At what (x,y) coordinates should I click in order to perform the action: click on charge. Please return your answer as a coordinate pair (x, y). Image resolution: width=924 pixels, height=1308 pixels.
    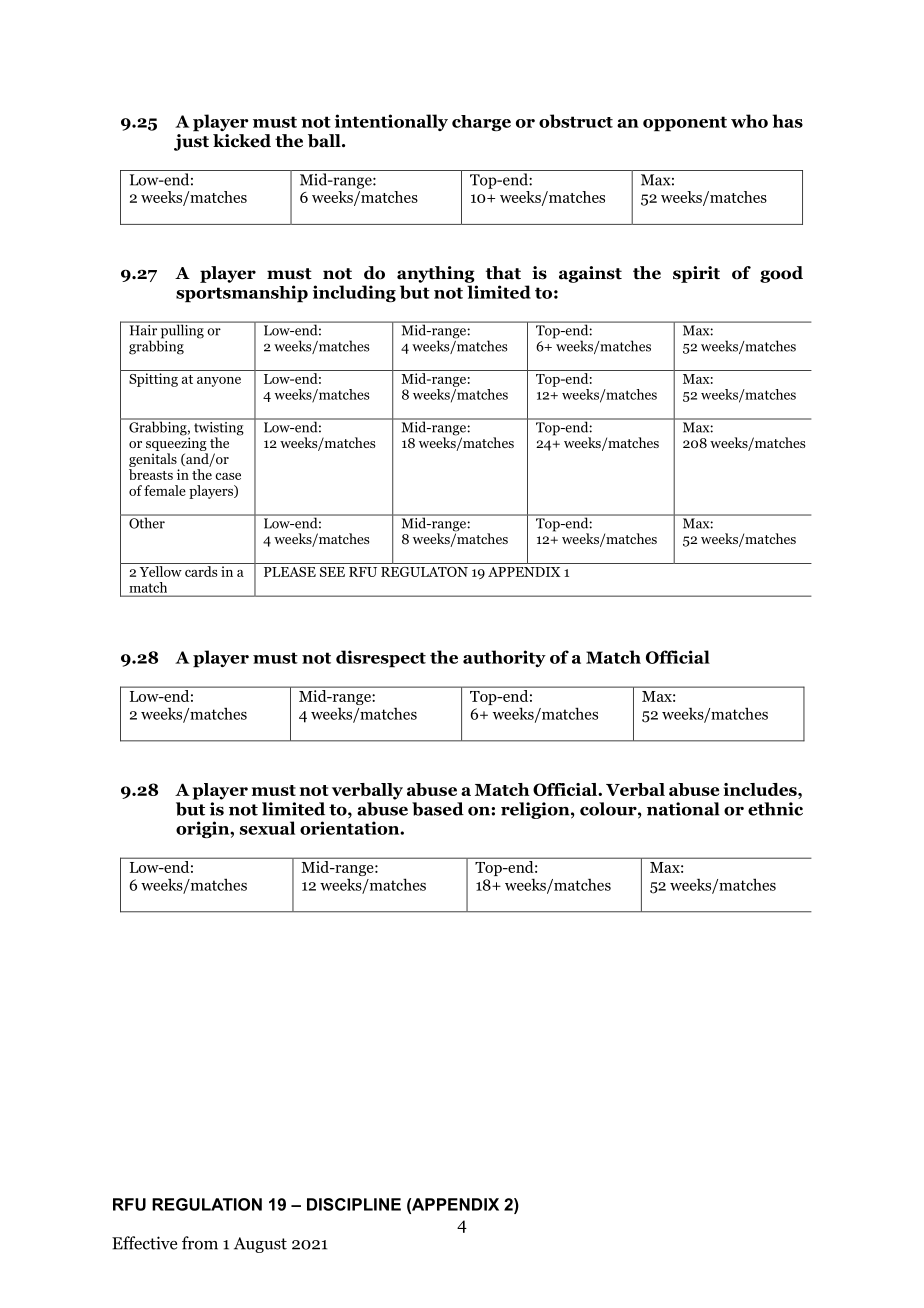
    Looking at the image, I should click on (481, 123).
